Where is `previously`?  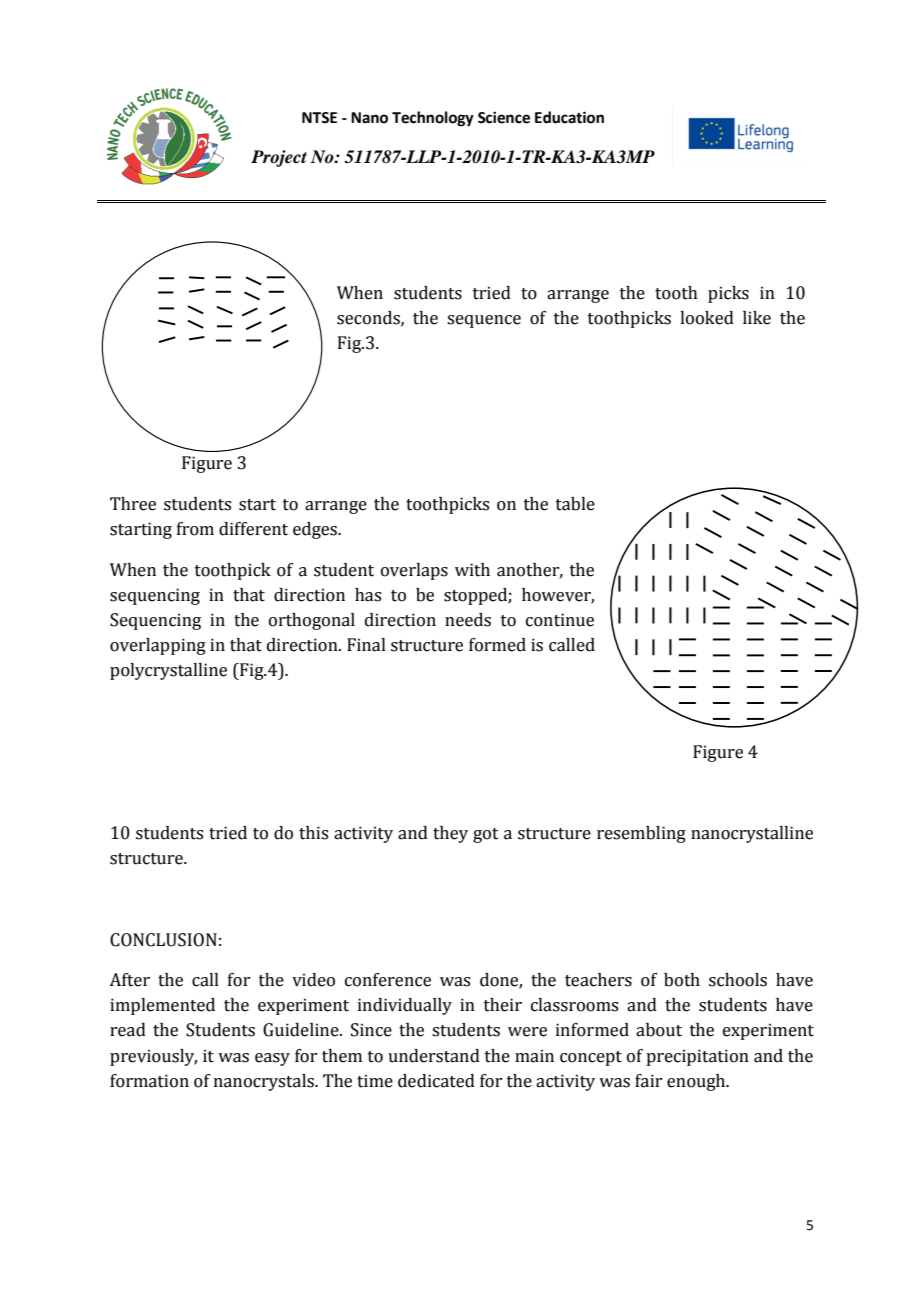 previously is located at coordinates (153, 1057).
